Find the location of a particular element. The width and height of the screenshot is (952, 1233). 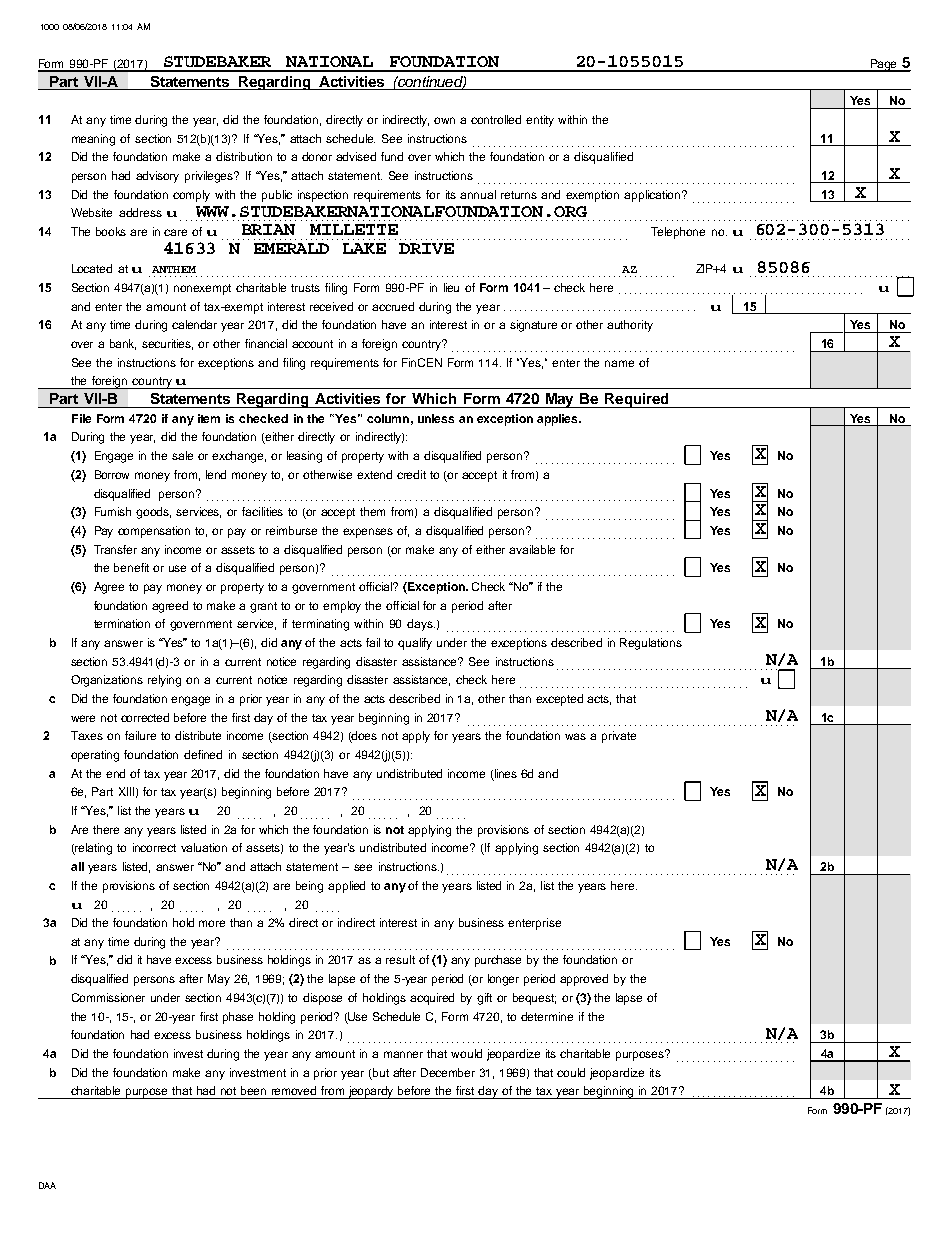

December is located at coordinates (448, 1072).
